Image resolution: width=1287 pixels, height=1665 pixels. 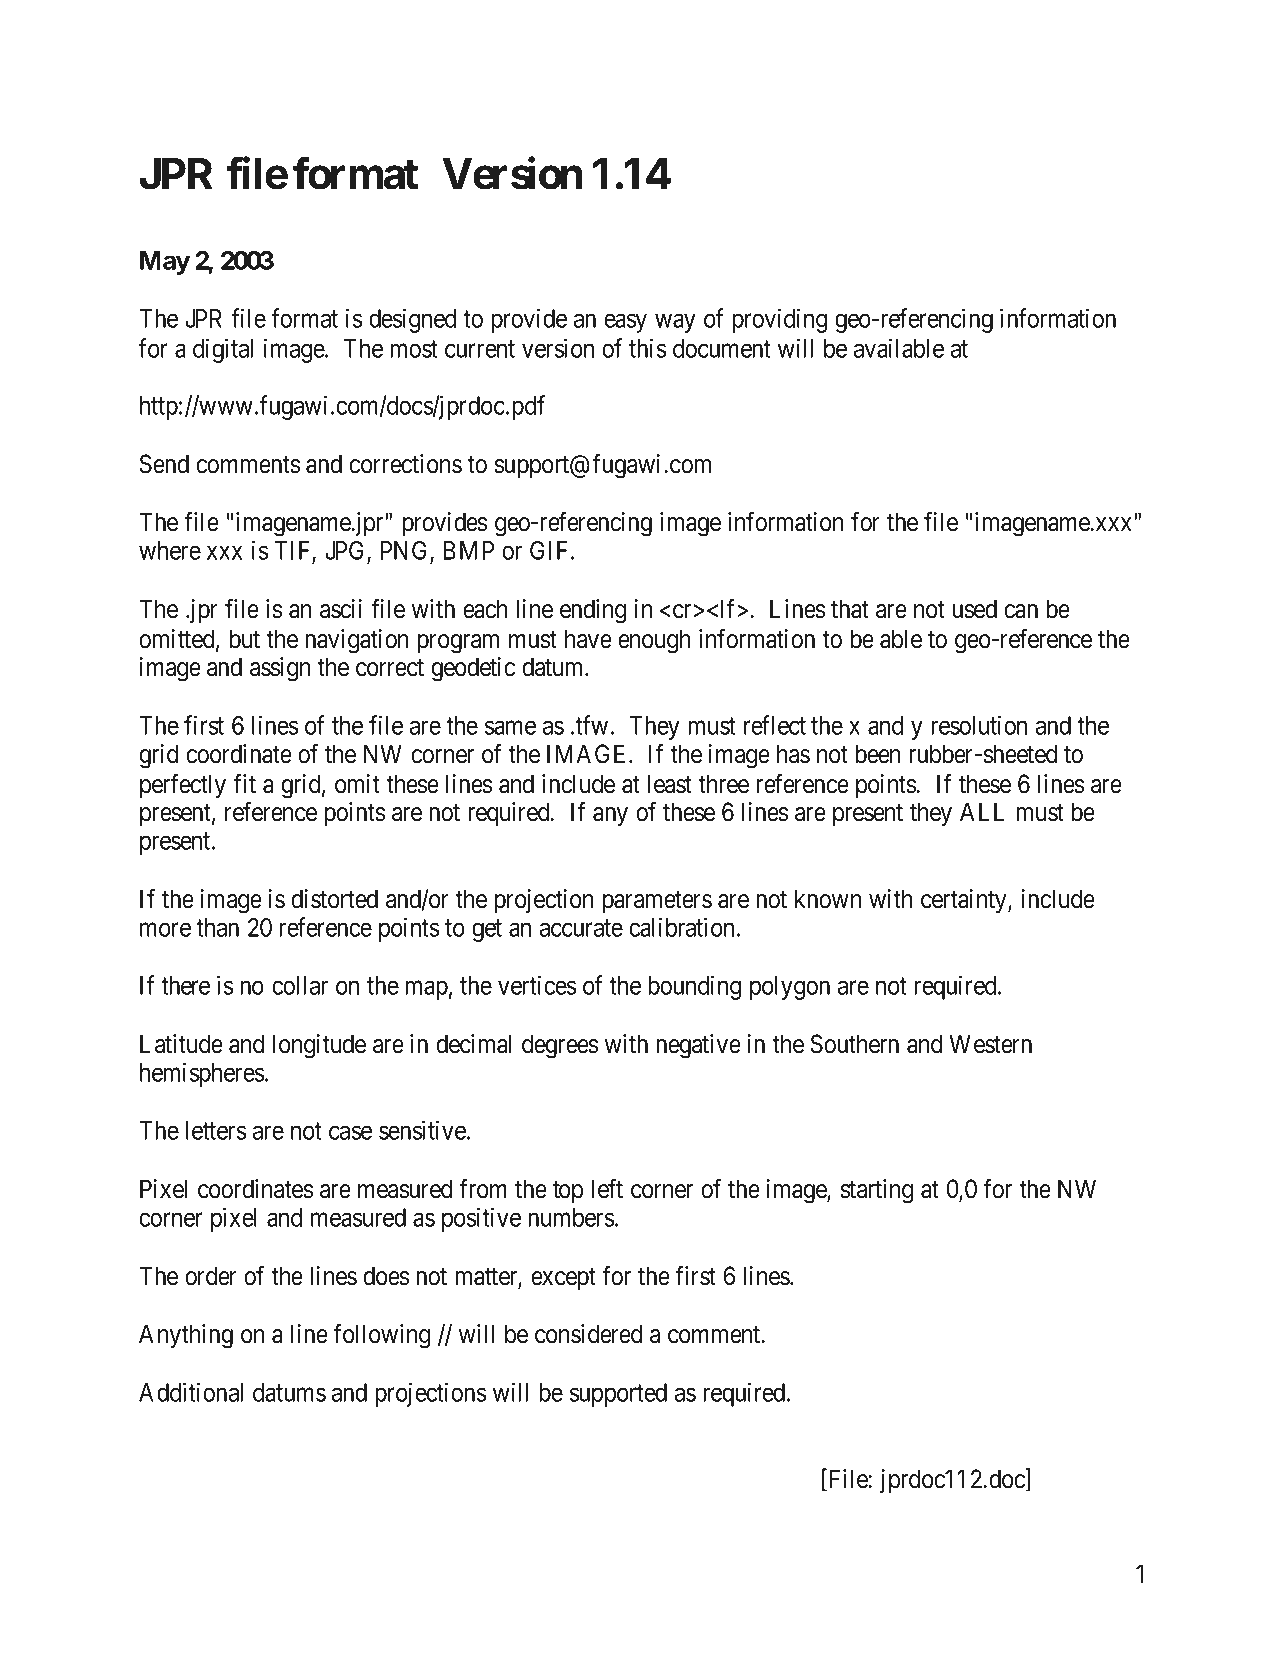 I want to click on accurate, so click(x=581, y=928).
